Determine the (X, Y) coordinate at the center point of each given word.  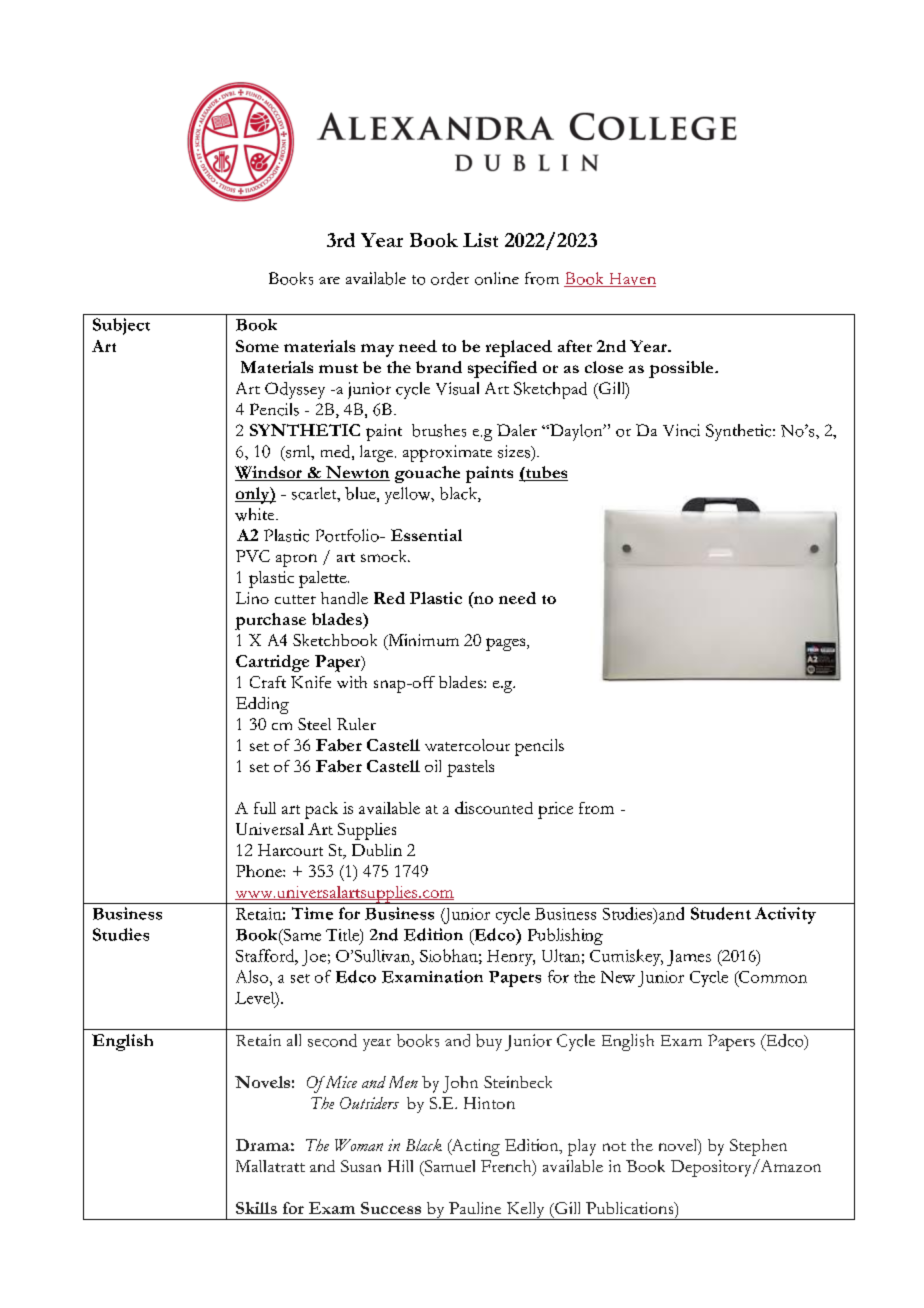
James (689, 958)
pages (507, 644)
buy (489, 1042)
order (450, 278)
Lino (252, 598)
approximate (447, 453)
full (265, 808)
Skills (256, 1208)
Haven (631, 280)
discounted (494, 807)
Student (721, 913)
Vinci (681, 430)
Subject (121, 326)
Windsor (269, 473)
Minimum (422, 641)
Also (253, 976)
